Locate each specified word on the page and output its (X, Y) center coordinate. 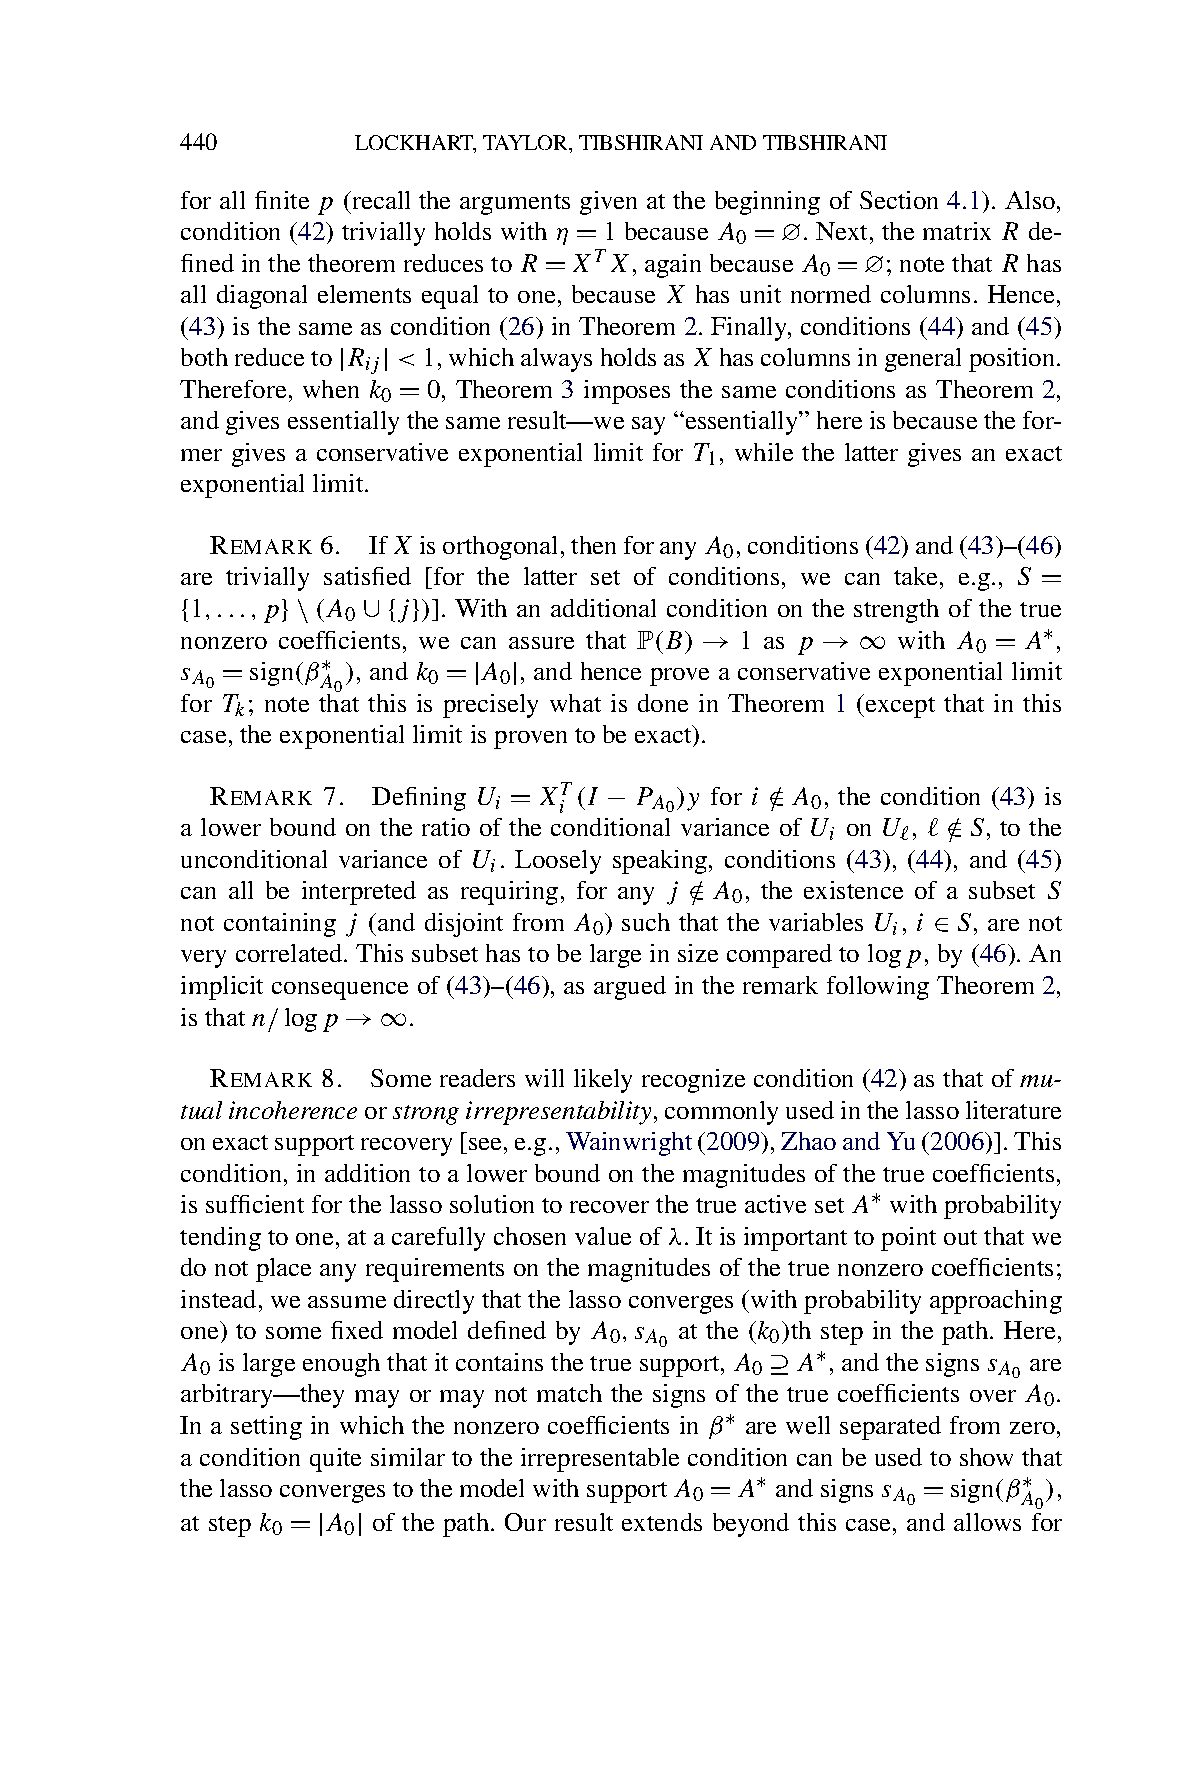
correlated (290, 953)
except (900, 707)
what (575, 703)
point (908, 1239)
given (608, 203)
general (923, 360)
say (648, 426)
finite (282, 200)
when (331, 389)
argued (630, 988)
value (603, 1236)
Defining (419, 799)
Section (899, 200)
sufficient (255, 1204)
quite (335, 1460)
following (878, 988)
